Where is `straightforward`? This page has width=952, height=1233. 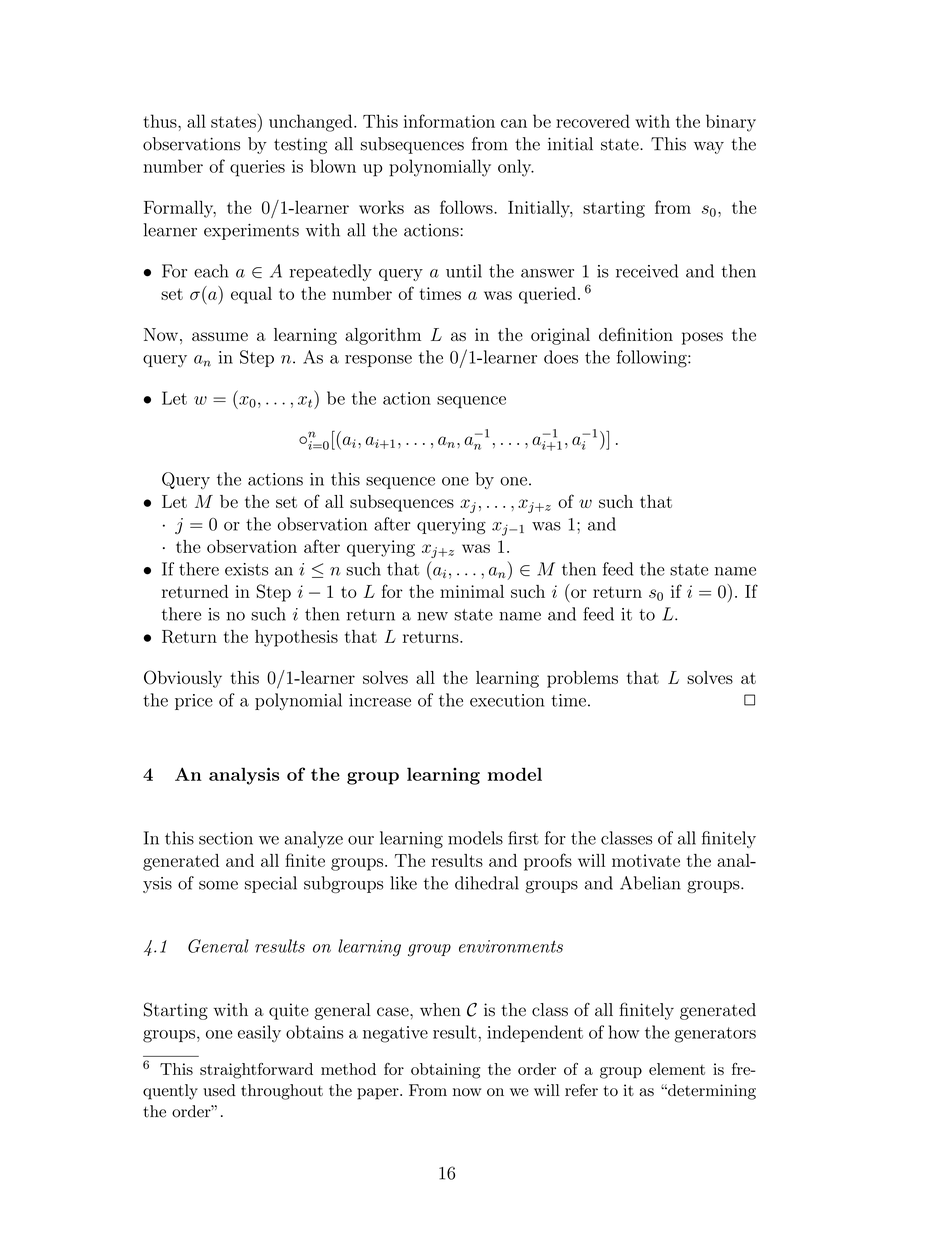
straightforward is located at coordinates (256, 1071).
